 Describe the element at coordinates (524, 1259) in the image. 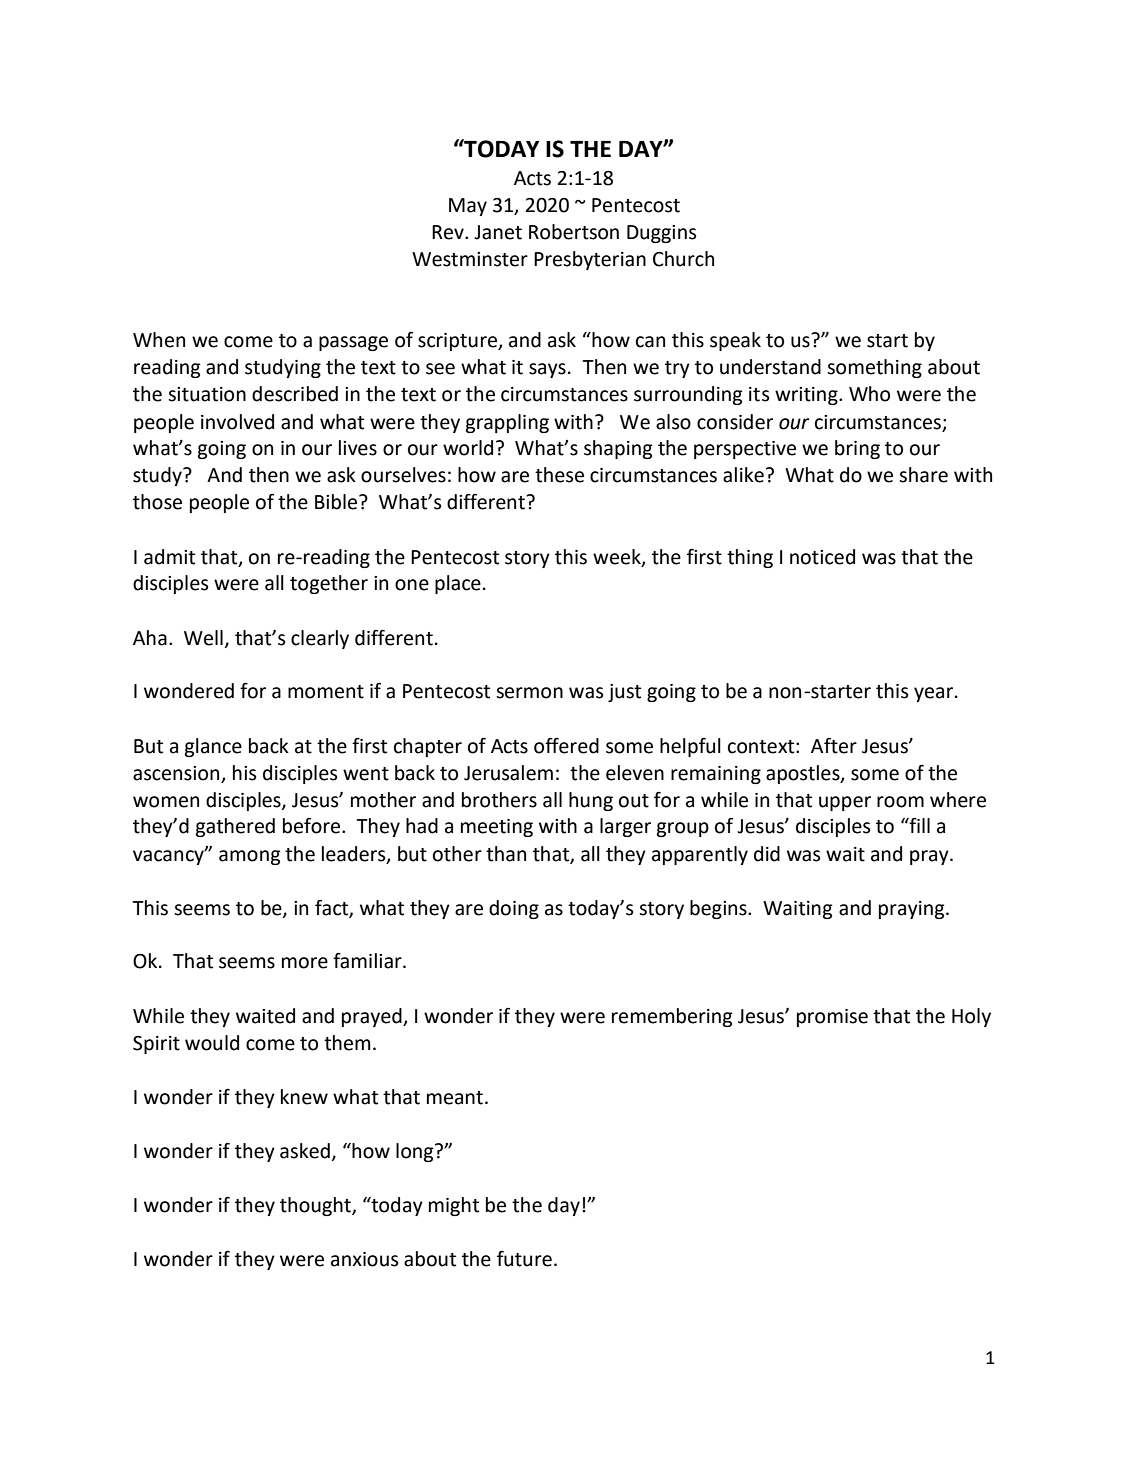

I see `future` at that location.
